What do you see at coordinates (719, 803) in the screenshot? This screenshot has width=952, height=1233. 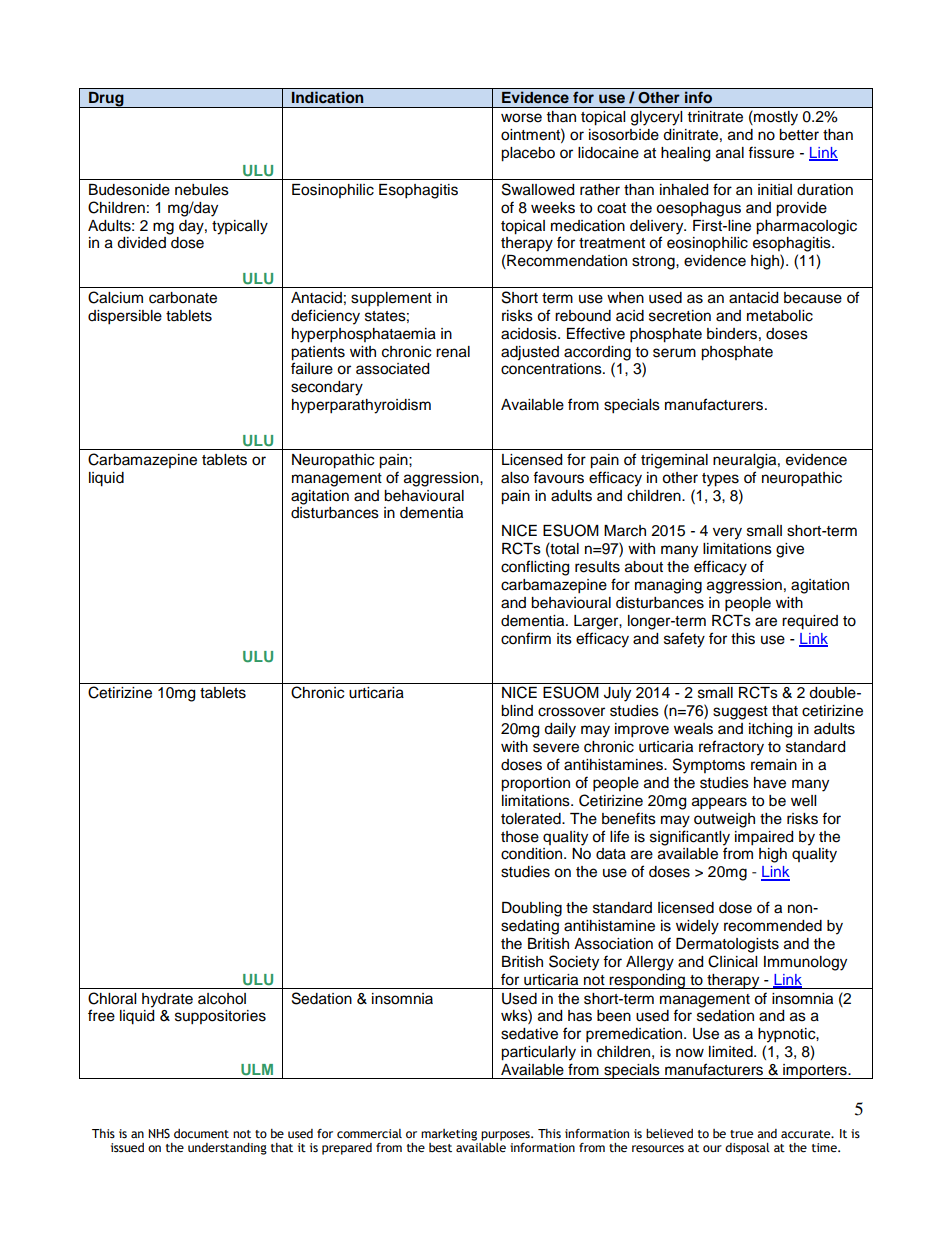 I see `appears` at bounding box center [719, 803].
